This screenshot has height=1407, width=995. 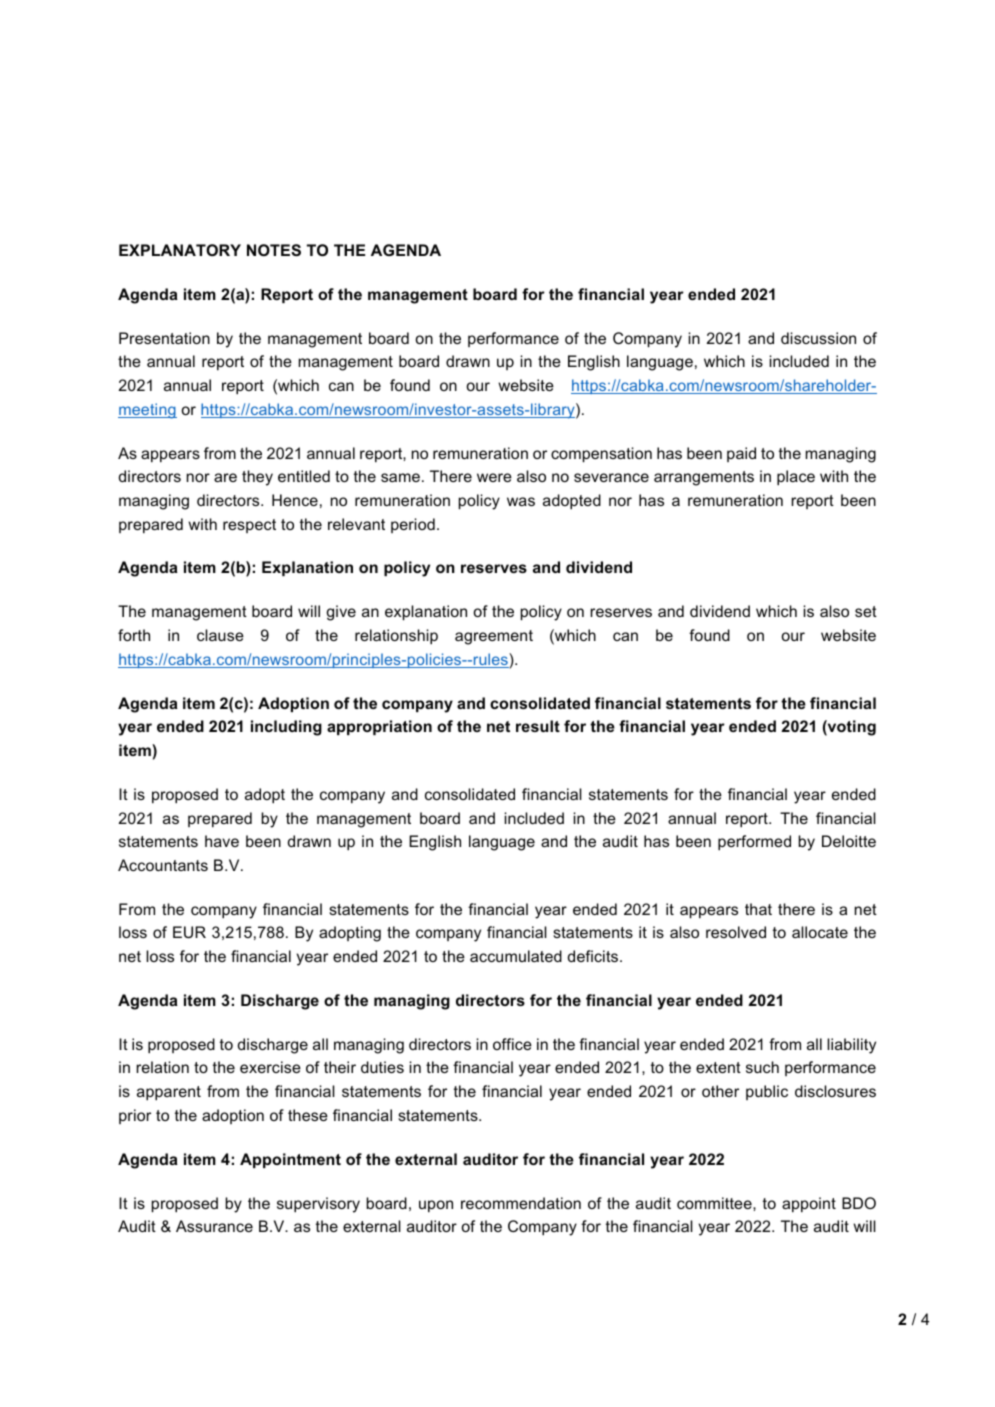 I want to click on accumulated, so click(x=516, y=956).
